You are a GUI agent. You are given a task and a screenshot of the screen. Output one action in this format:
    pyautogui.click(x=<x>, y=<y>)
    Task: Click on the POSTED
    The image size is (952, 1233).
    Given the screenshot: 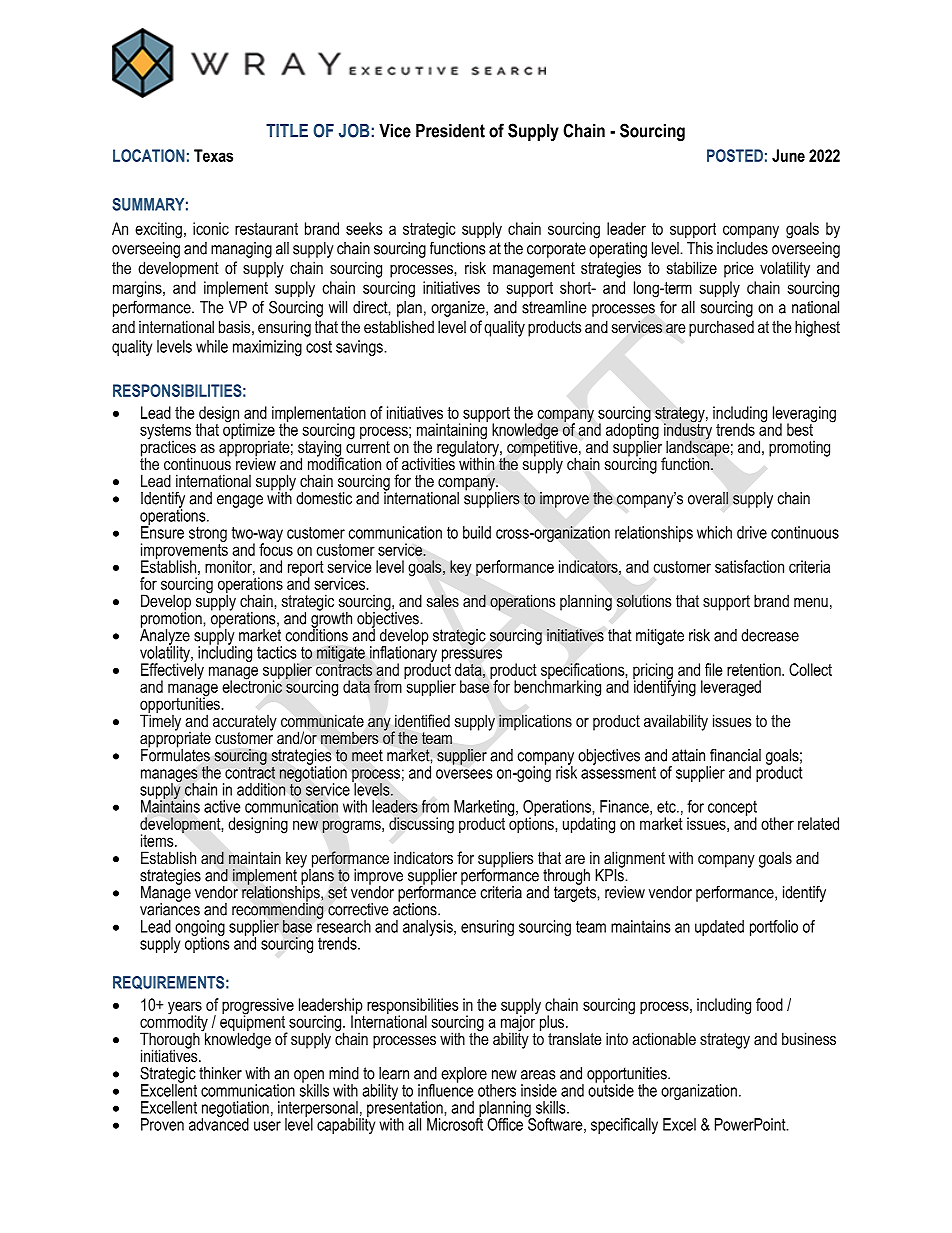 What is the action you would take?
    pyautogui.click(x=735, y=155)
